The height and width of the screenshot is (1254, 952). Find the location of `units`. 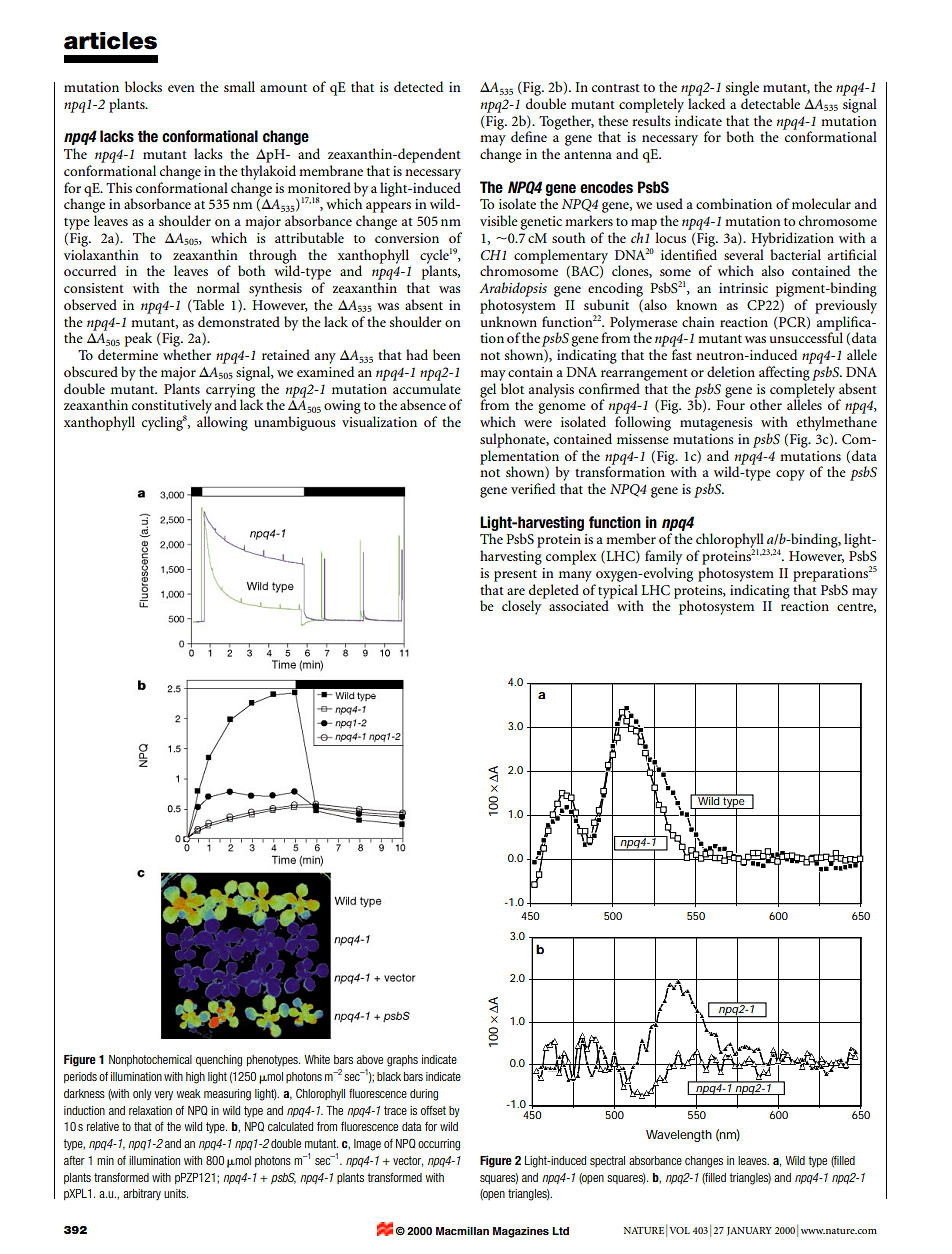

units is located at coordinates (176, 1193).
